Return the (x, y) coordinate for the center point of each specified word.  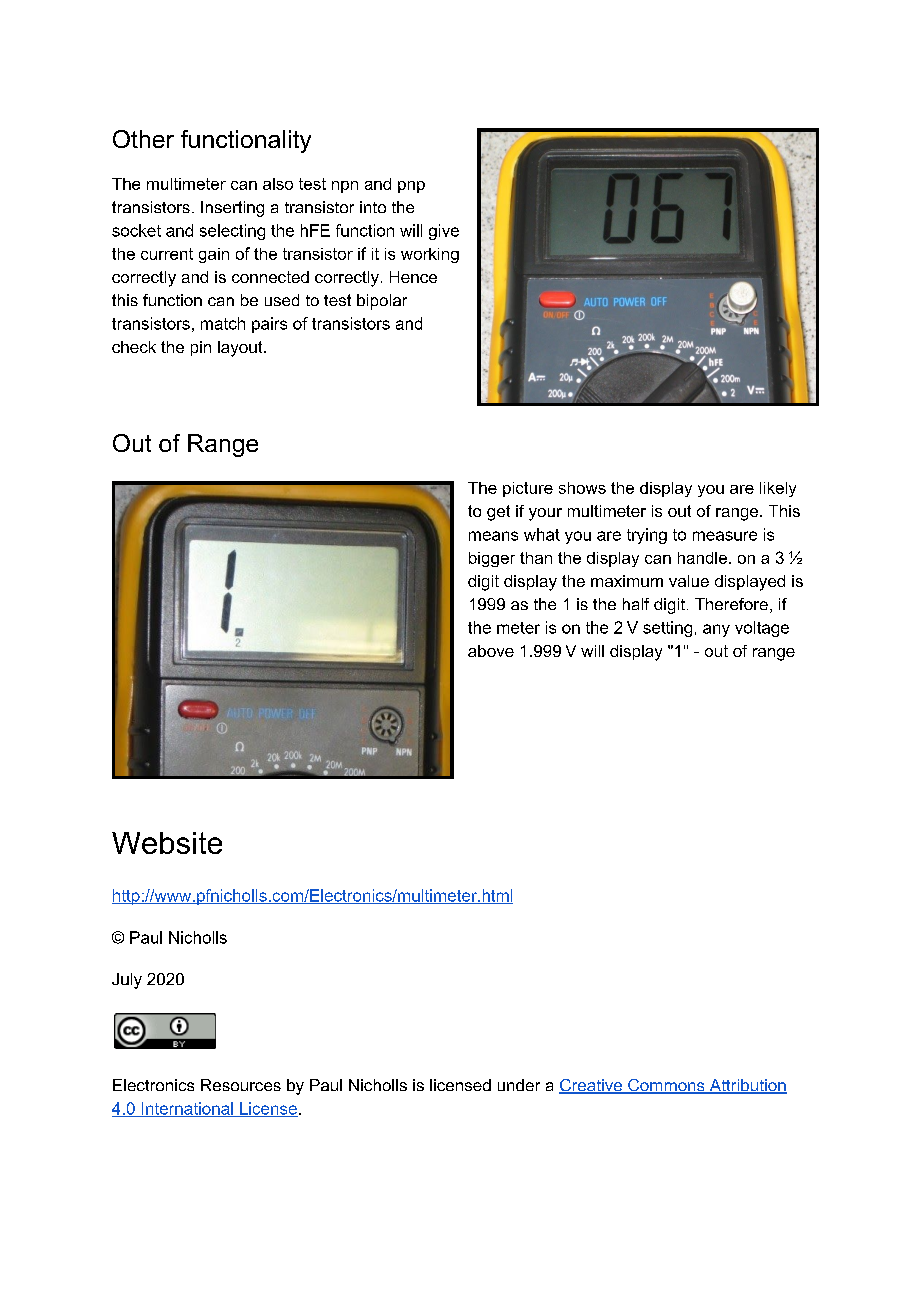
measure (725, 536)
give (444, 232)
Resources (241, 1085)
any (716, 630)
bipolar (382, 302)
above (491, 651)
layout (241, 349)
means (493, 536)
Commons (666, 1086)
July (127, 981)
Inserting (232, 209)
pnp (411, 187)
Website (167, 843)
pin (201, 348)
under (519, 1085)
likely (778, 489)
